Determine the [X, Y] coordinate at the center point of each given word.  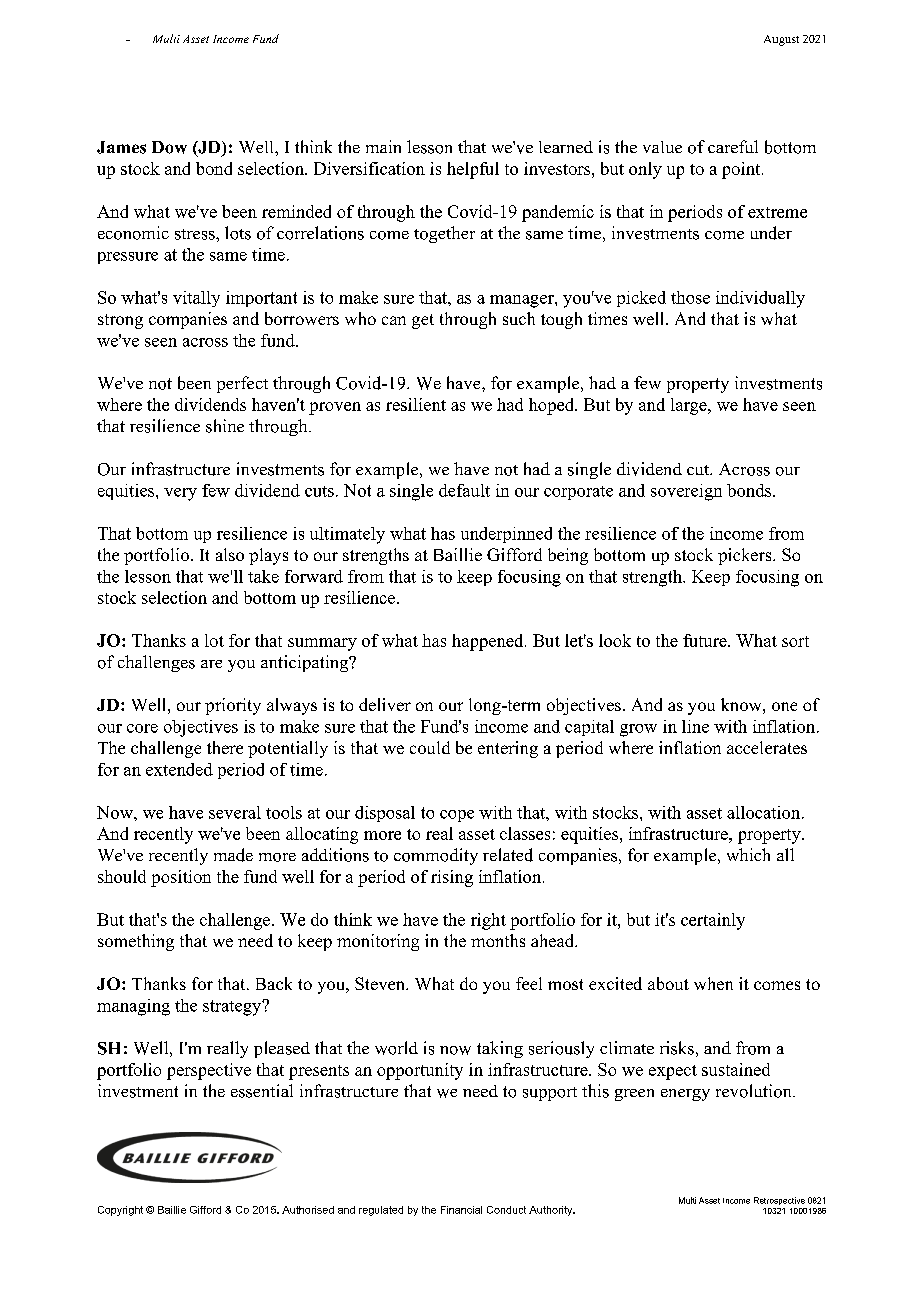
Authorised [308, 1210]
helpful [473, 170]
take [263, 576]
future [706, 640]
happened [489, 642]
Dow [169, 147]
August [781, 40]
